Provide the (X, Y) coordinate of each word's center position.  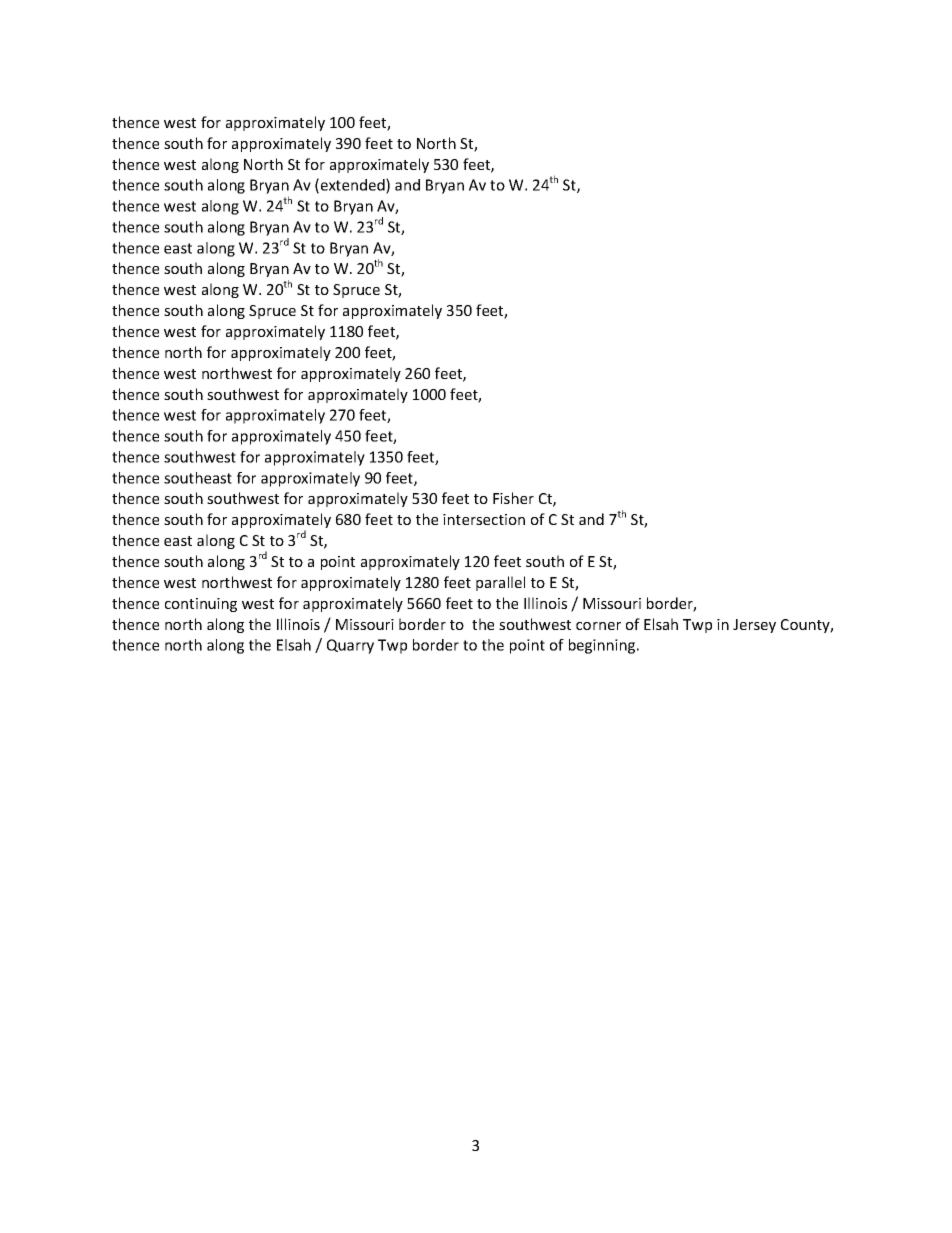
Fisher (513, 498)
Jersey (754, 626)
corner (598, 626)
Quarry (350, 646)
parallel (500, 583)
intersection (484, 519)
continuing (201, 605)
